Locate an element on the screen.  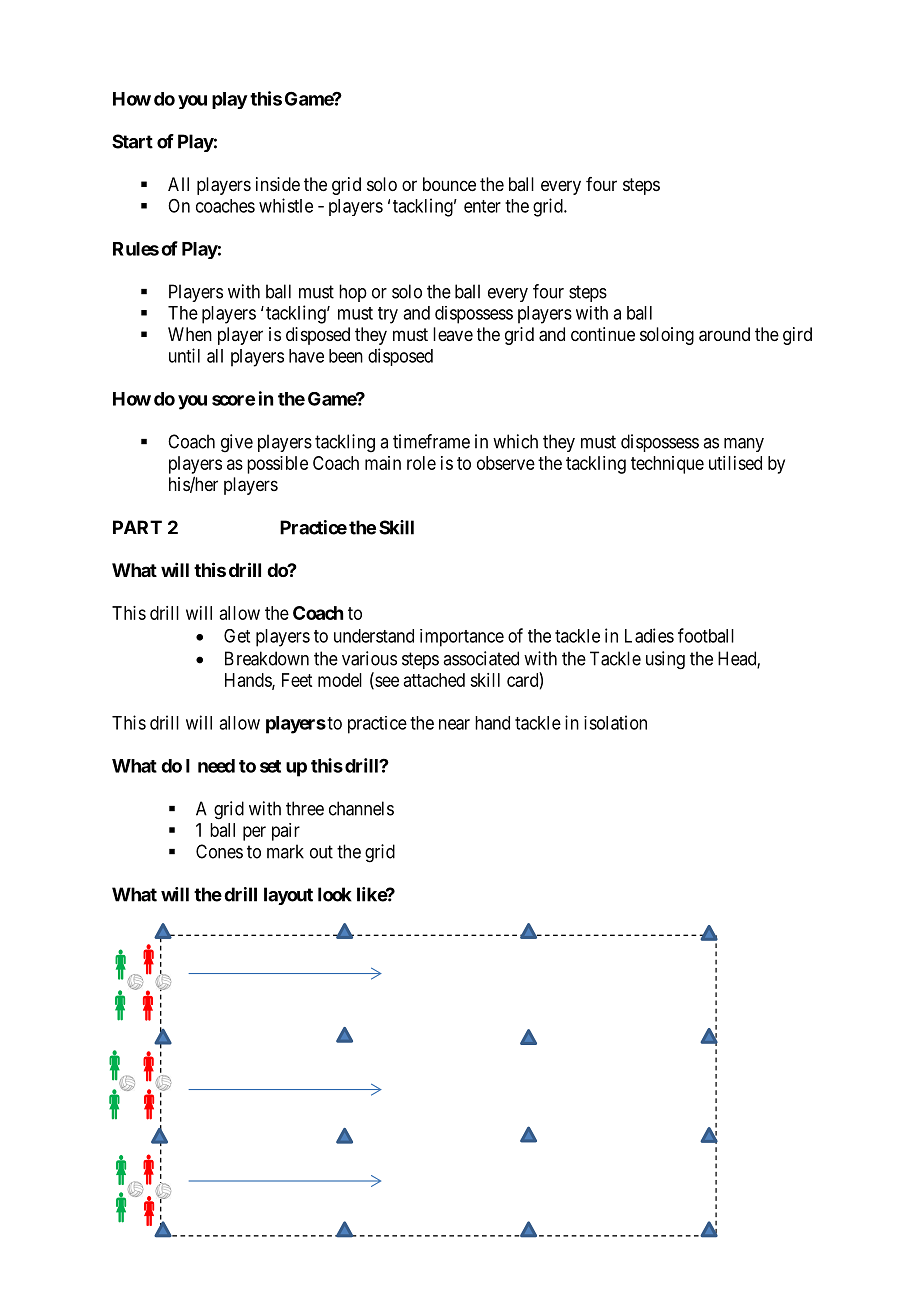
look is located at coordinates (335, 894).
